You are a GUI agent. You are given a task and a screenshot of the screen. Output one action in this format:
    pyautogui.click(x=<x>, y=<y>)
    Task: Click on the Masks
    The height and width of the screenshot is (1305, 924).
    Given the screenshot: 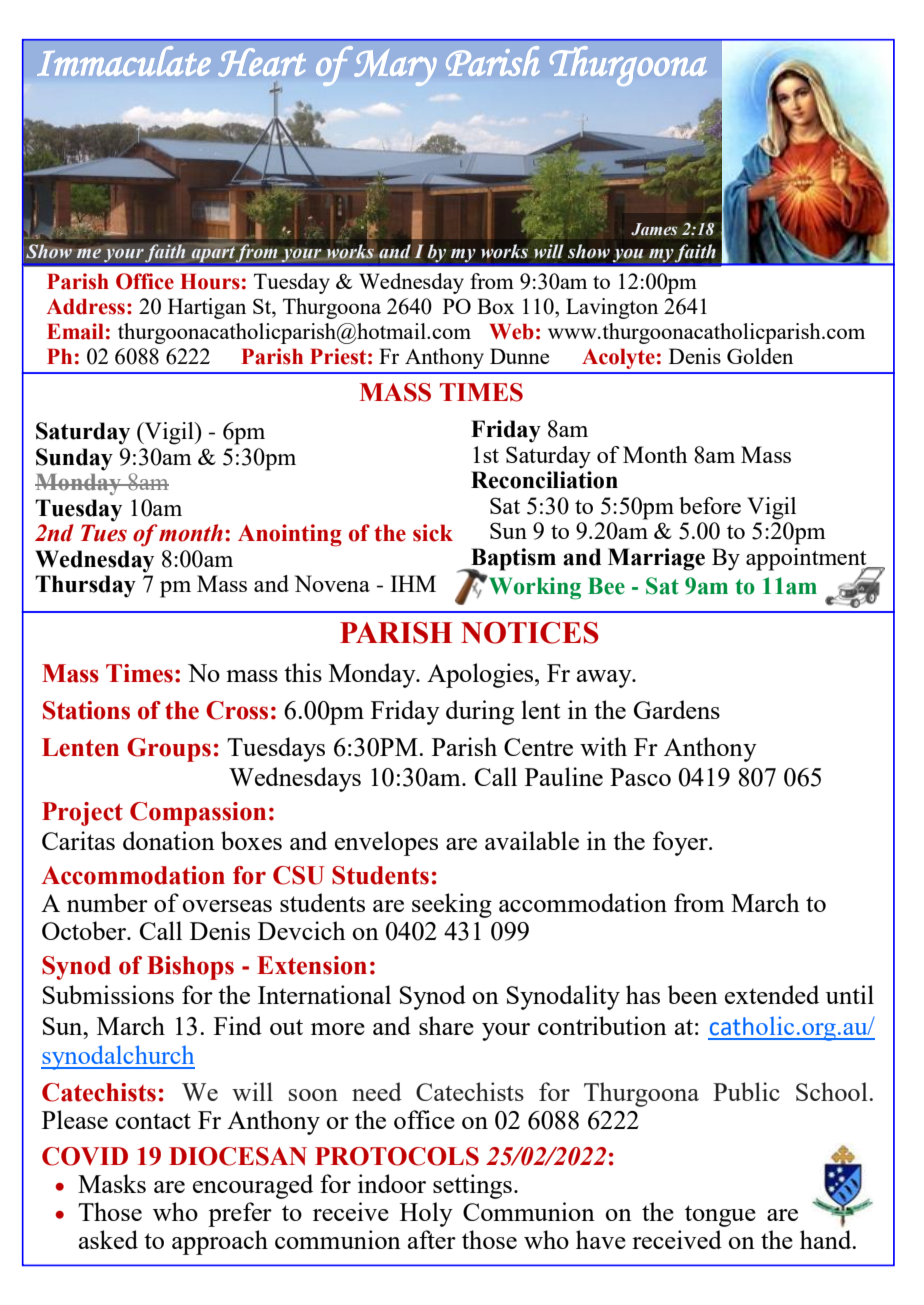 What is the action you would take?
    pyautogui.click(x=112, y=1183)
